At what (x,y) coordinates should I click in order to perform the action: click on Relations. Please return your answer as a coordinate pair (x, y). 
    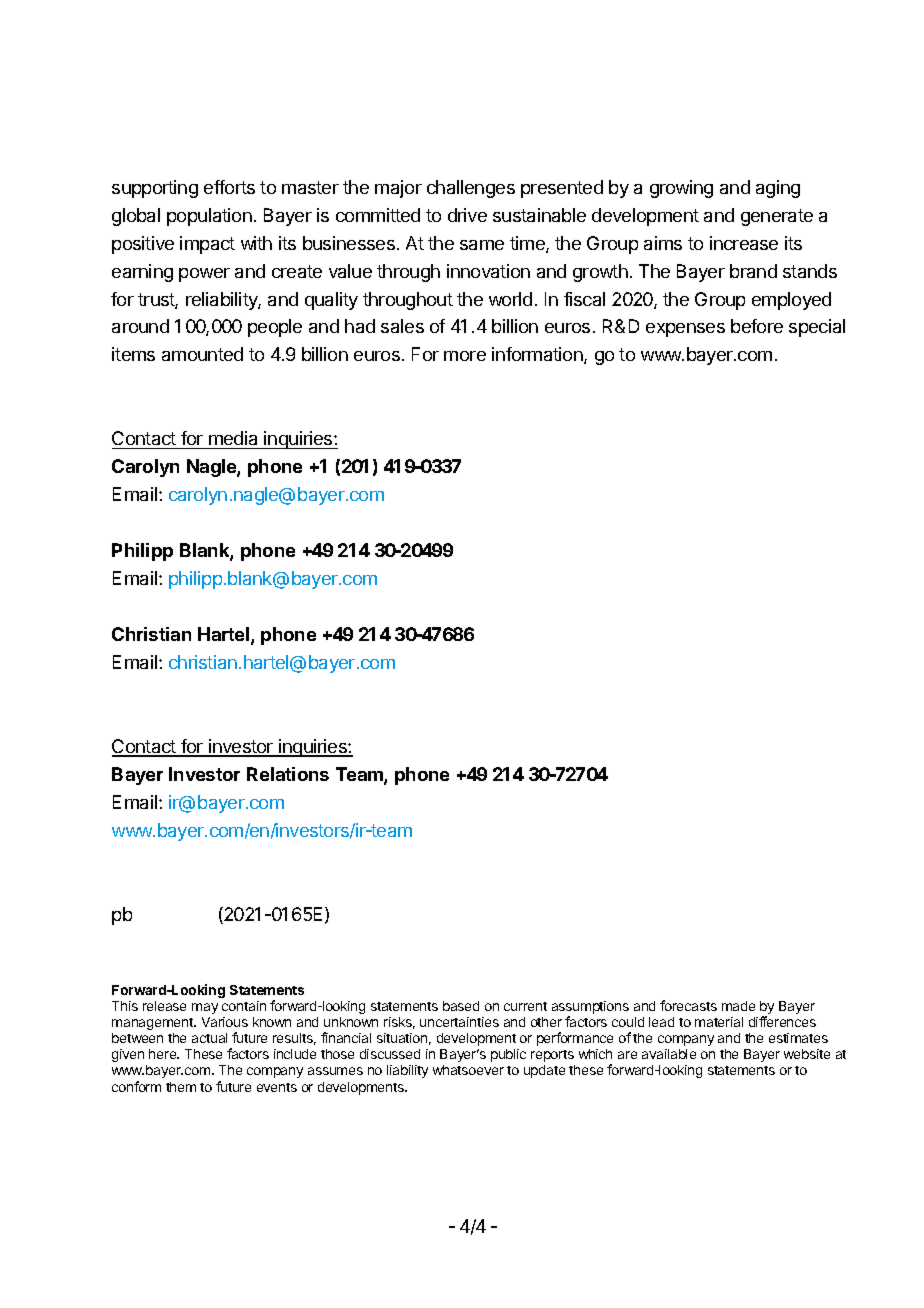
    Looking at the image, I should click on (288, 774).
